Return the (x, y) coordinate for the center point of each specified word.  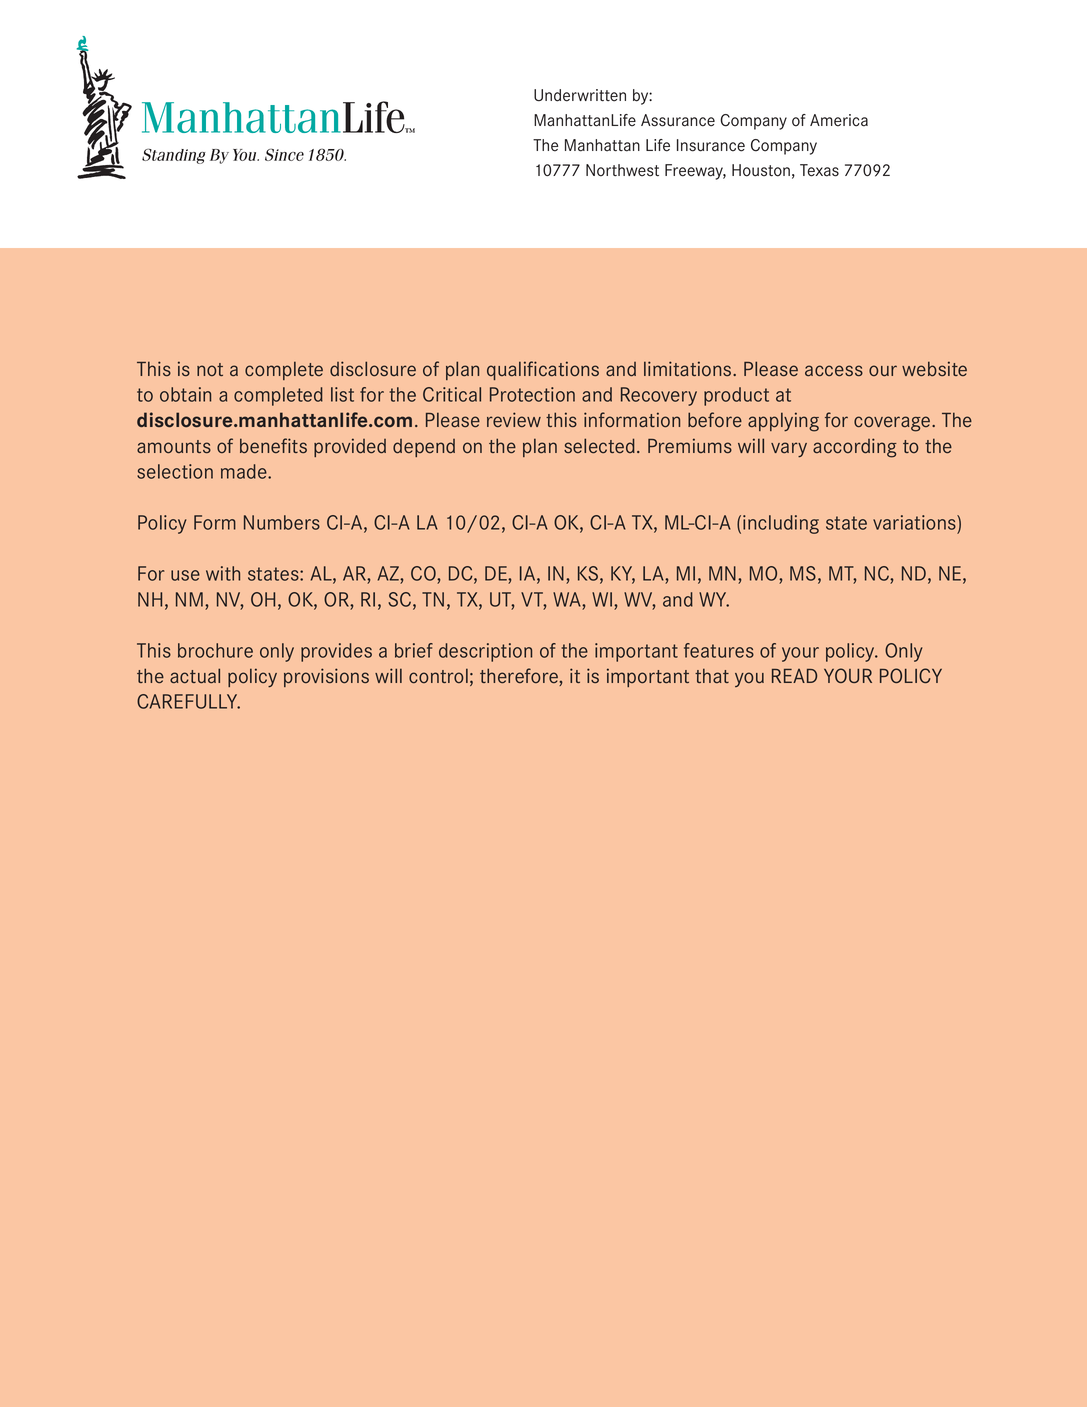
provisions (326, 677)
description (485, 652)
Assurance (678, 120)
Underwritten (580, 95)
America (839, 120)
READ (794, 676)
